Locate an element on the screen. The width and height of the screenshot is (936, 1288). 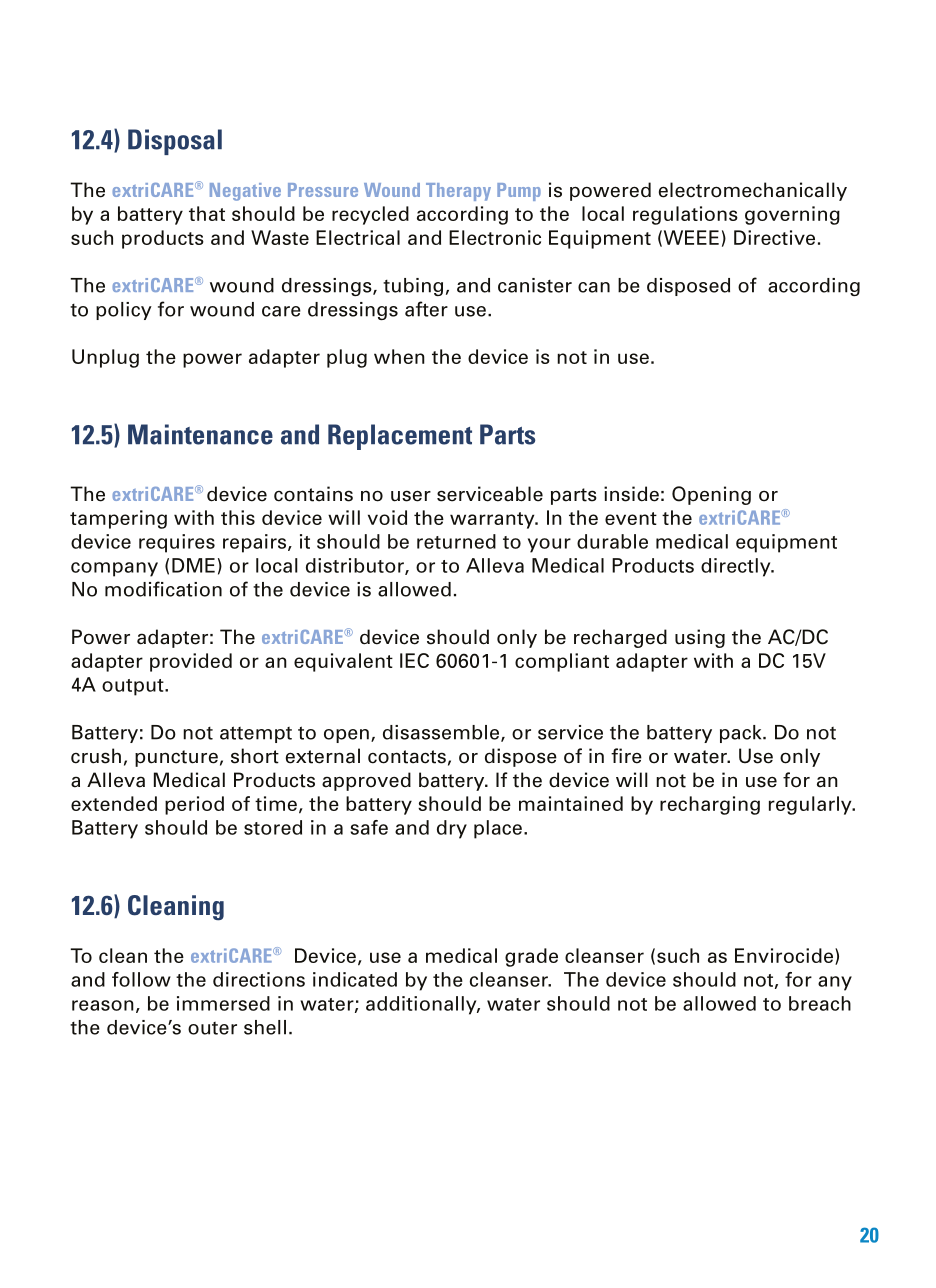
modification is located at coordinates (163, 589).
